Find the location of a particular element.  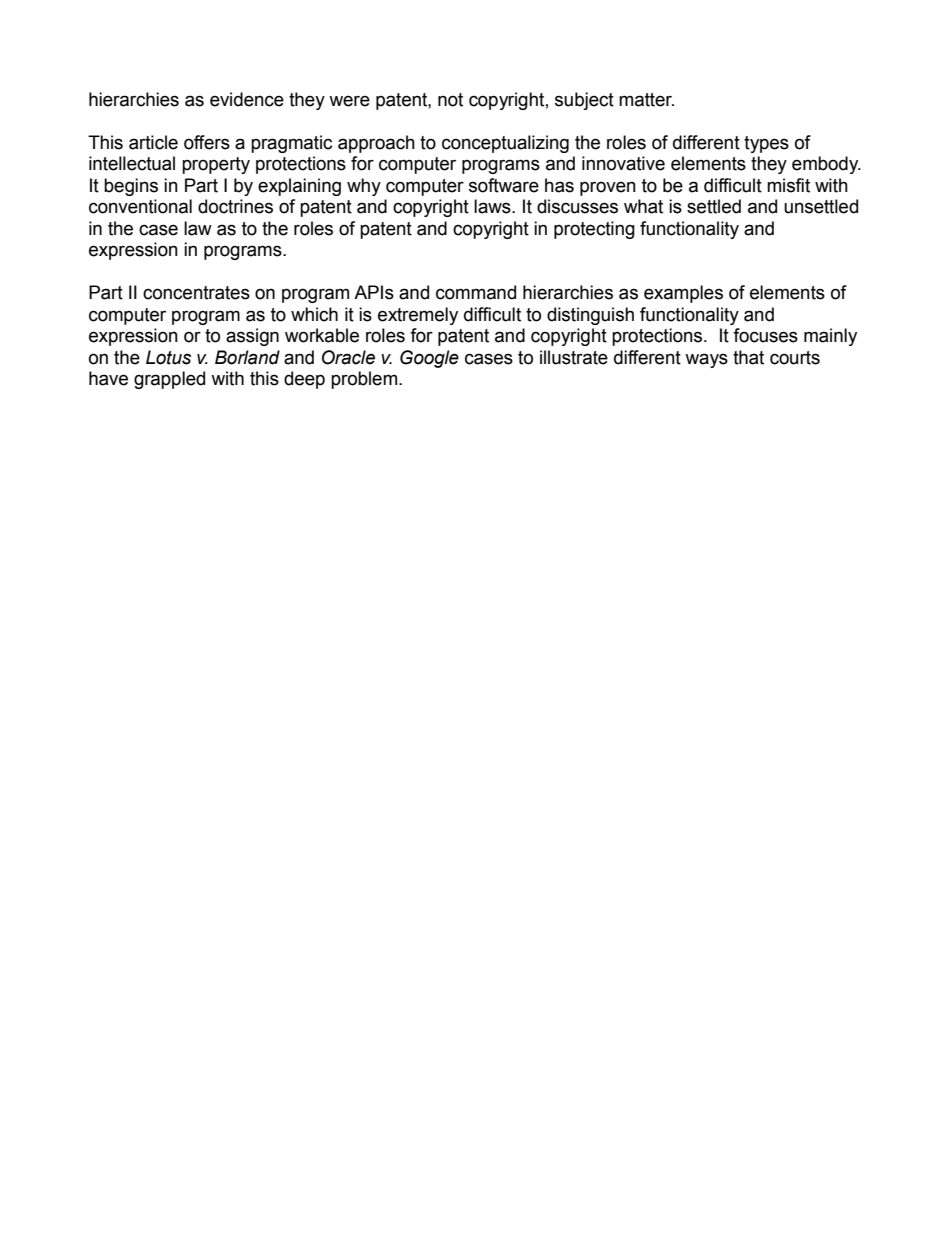

misfit is located at coordinates (788, 185).
